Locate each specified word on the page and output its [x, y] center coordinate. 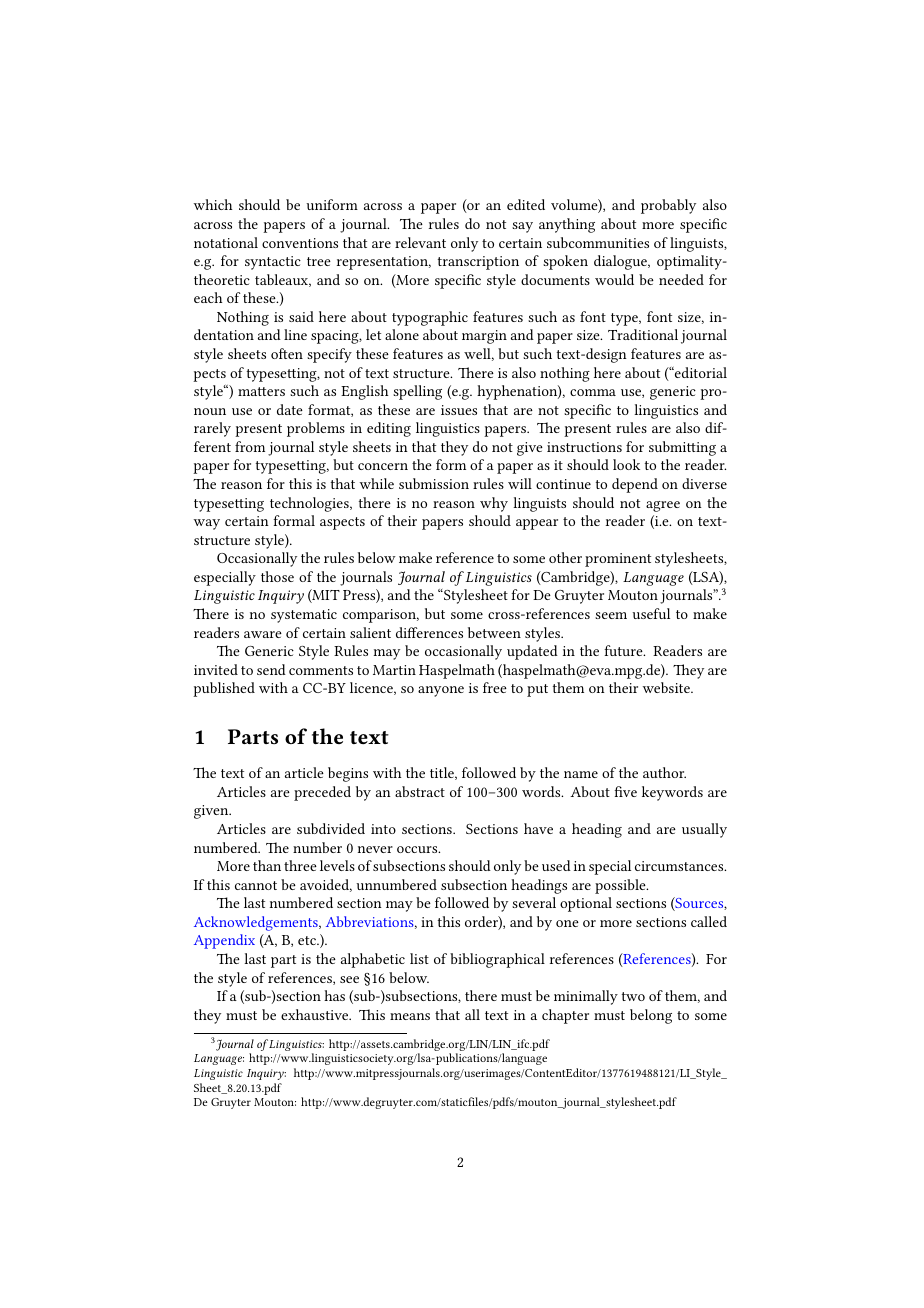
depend [635, 485]
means [410, 1016]
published [224, 689]
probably [668, 206]
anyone [441, 691]
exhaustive [316, 1014]
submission [434, 483]
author [664, 772]
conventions [300, 243]
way [207, 524]
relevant [420, 242]
